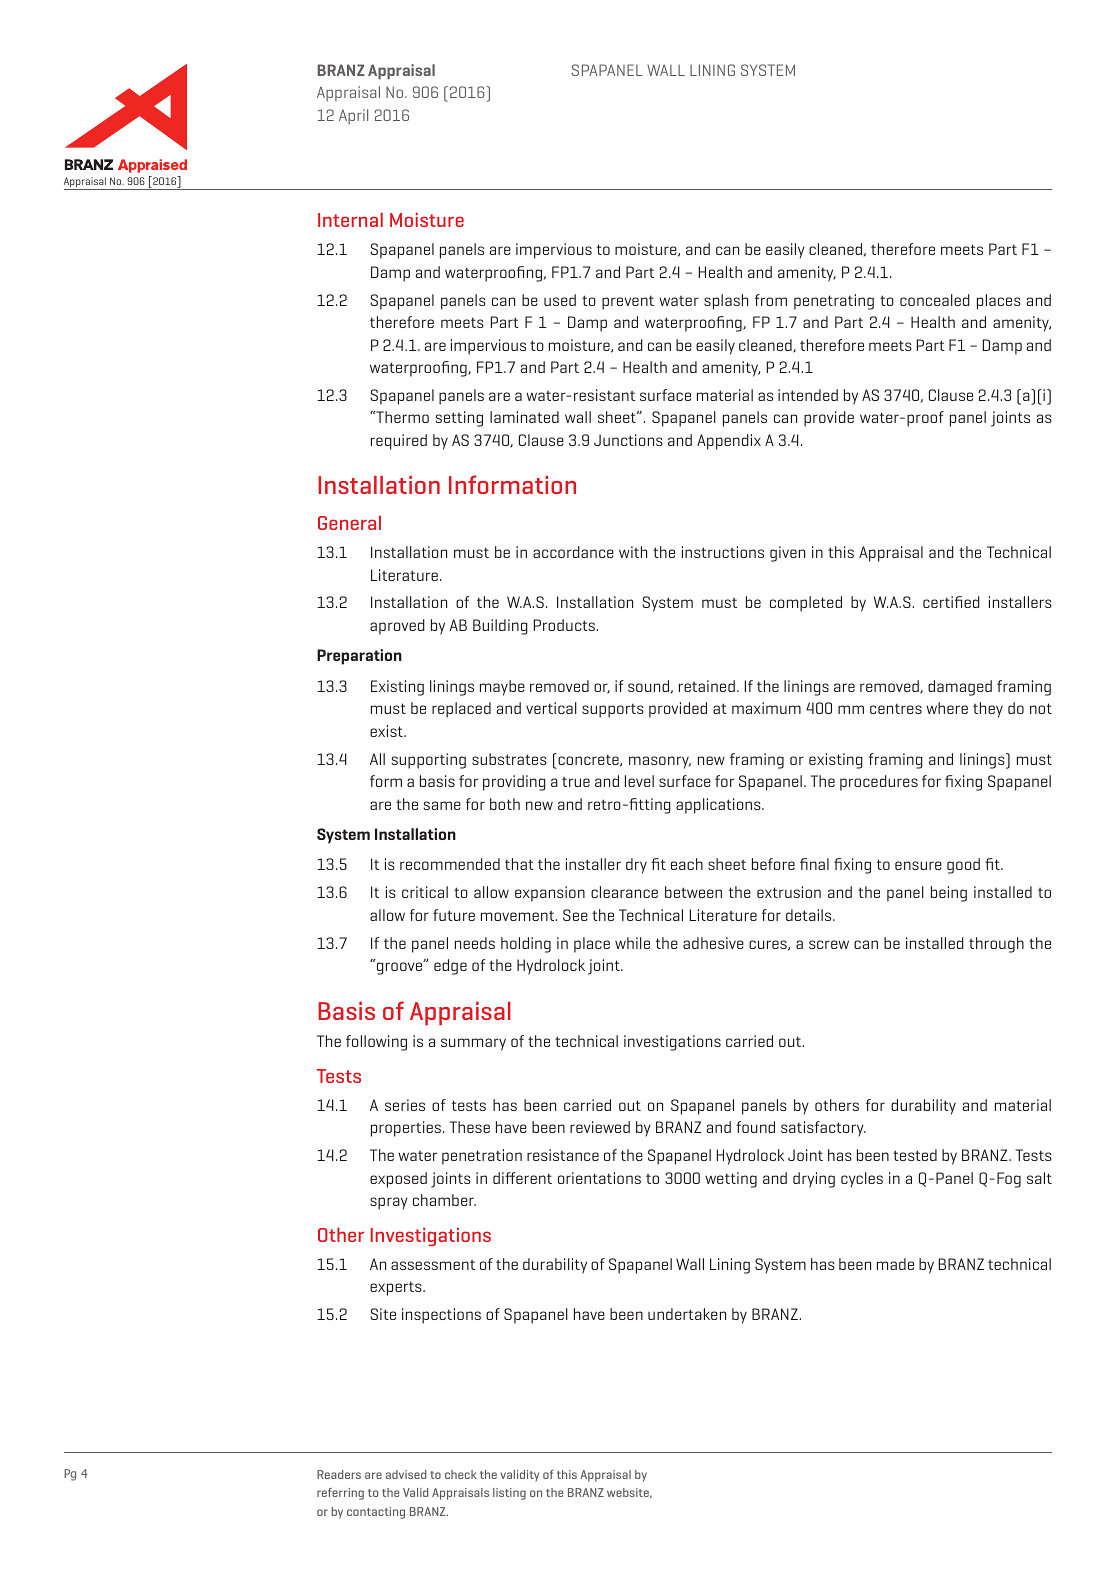 Image resolution: width=1116 pixels, height=1578 pixels. I want to click on concealed, so click(935, 300).
